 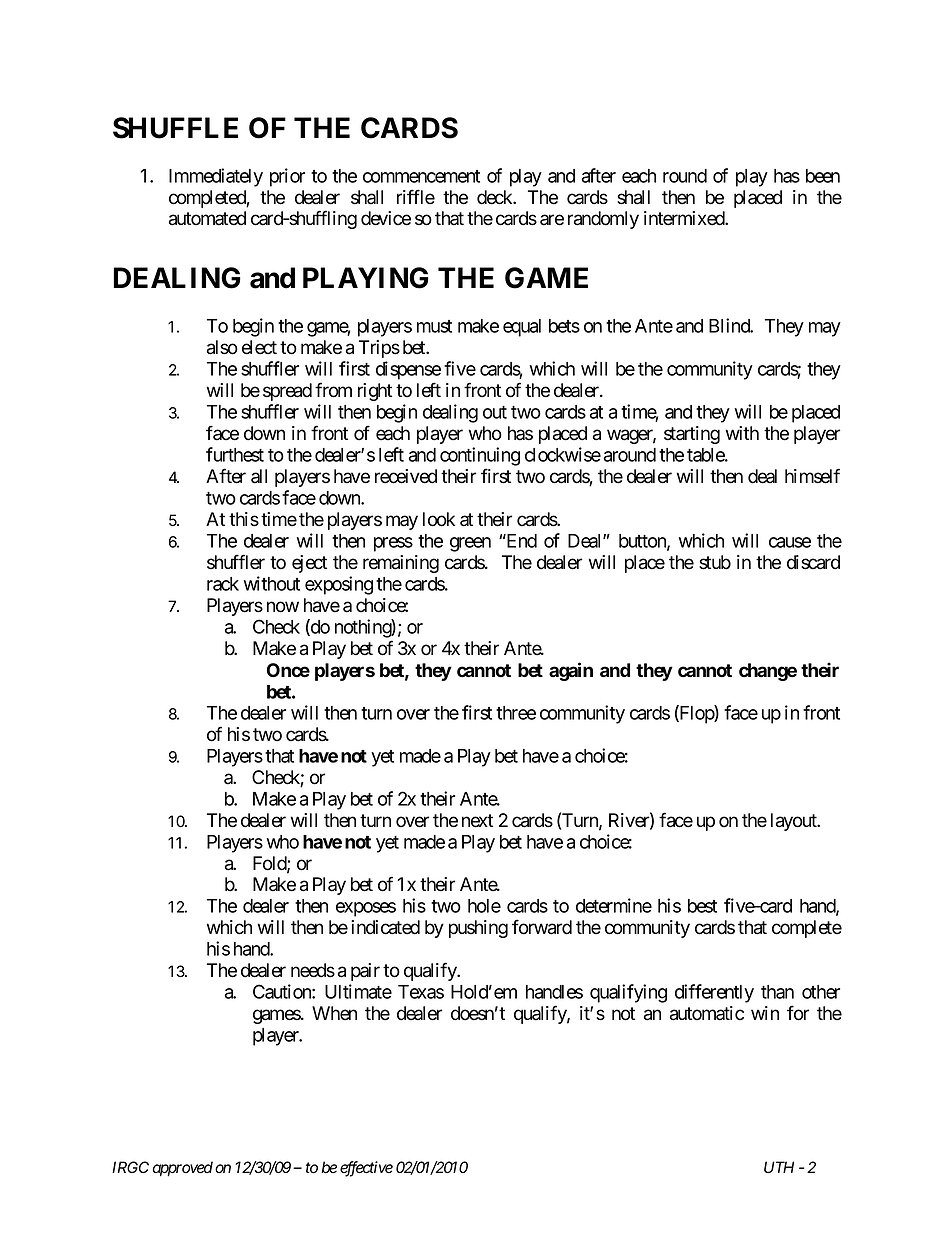 What do you see at coordinates (439, 519) in the page?
I see `look` at bounding box center [439, 519].
